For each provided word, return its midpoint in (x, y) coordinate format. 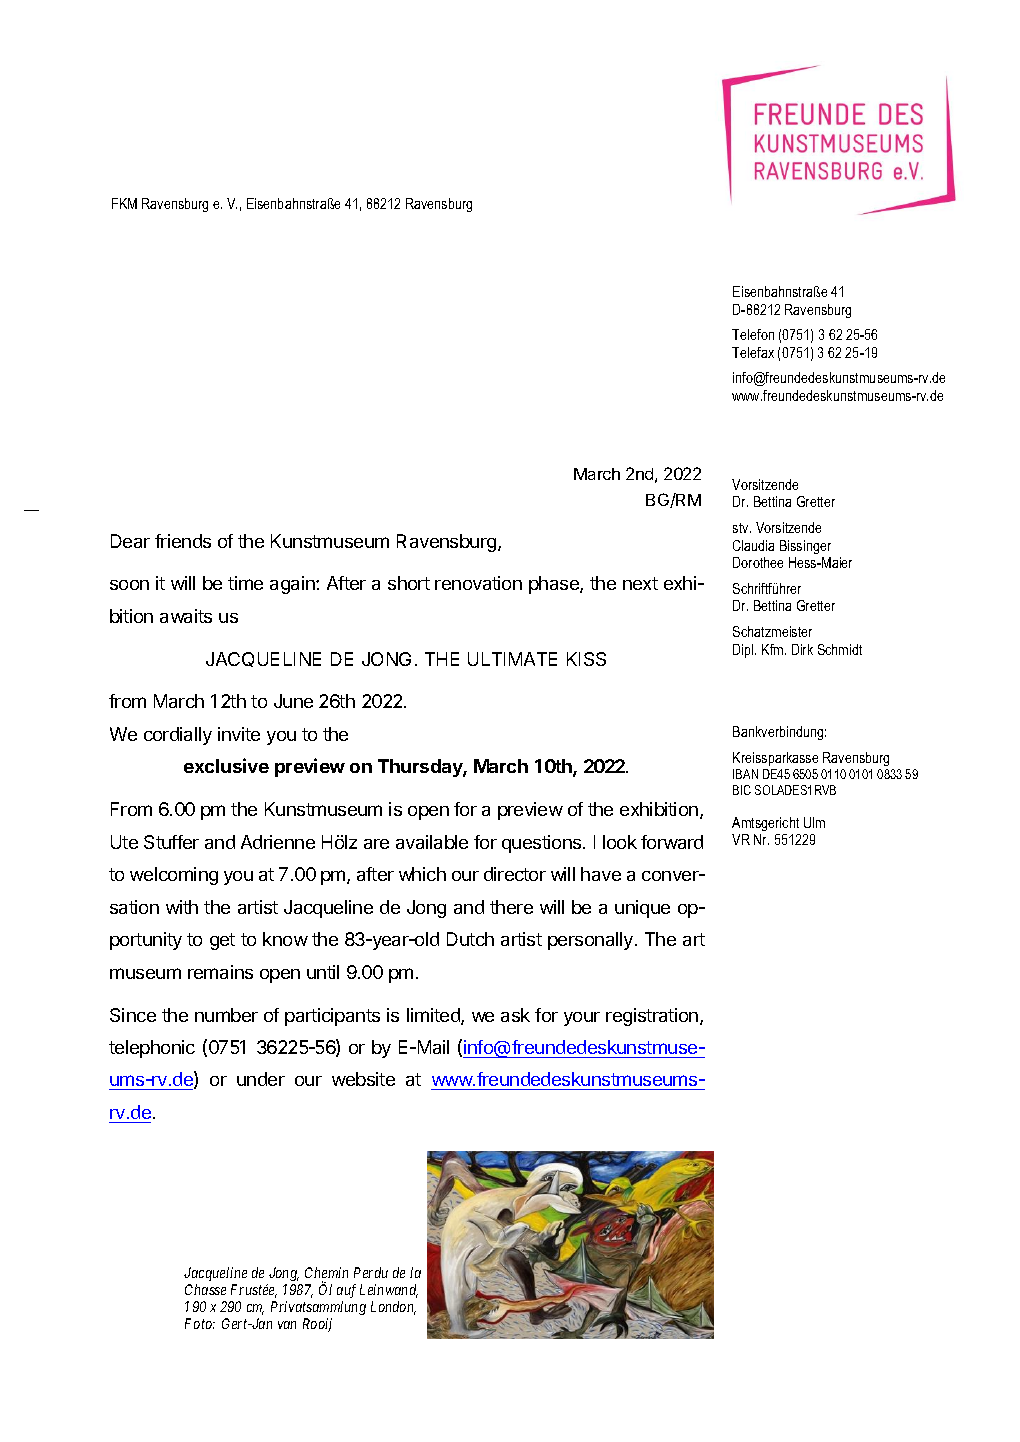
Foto (200, 1323)
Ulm (814, 822)
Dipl (744, 651)
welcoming (174, 876)
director (515, 874)
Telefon (753, 334)
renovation (478, 583)
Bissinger (805, 547)
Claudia (753, 545)
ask (515, 1015)
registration (653, 1017)
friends (183, 541)
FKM (124, 203)
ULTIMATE (512, 659)
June (293, 701)
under (261, 1079)
